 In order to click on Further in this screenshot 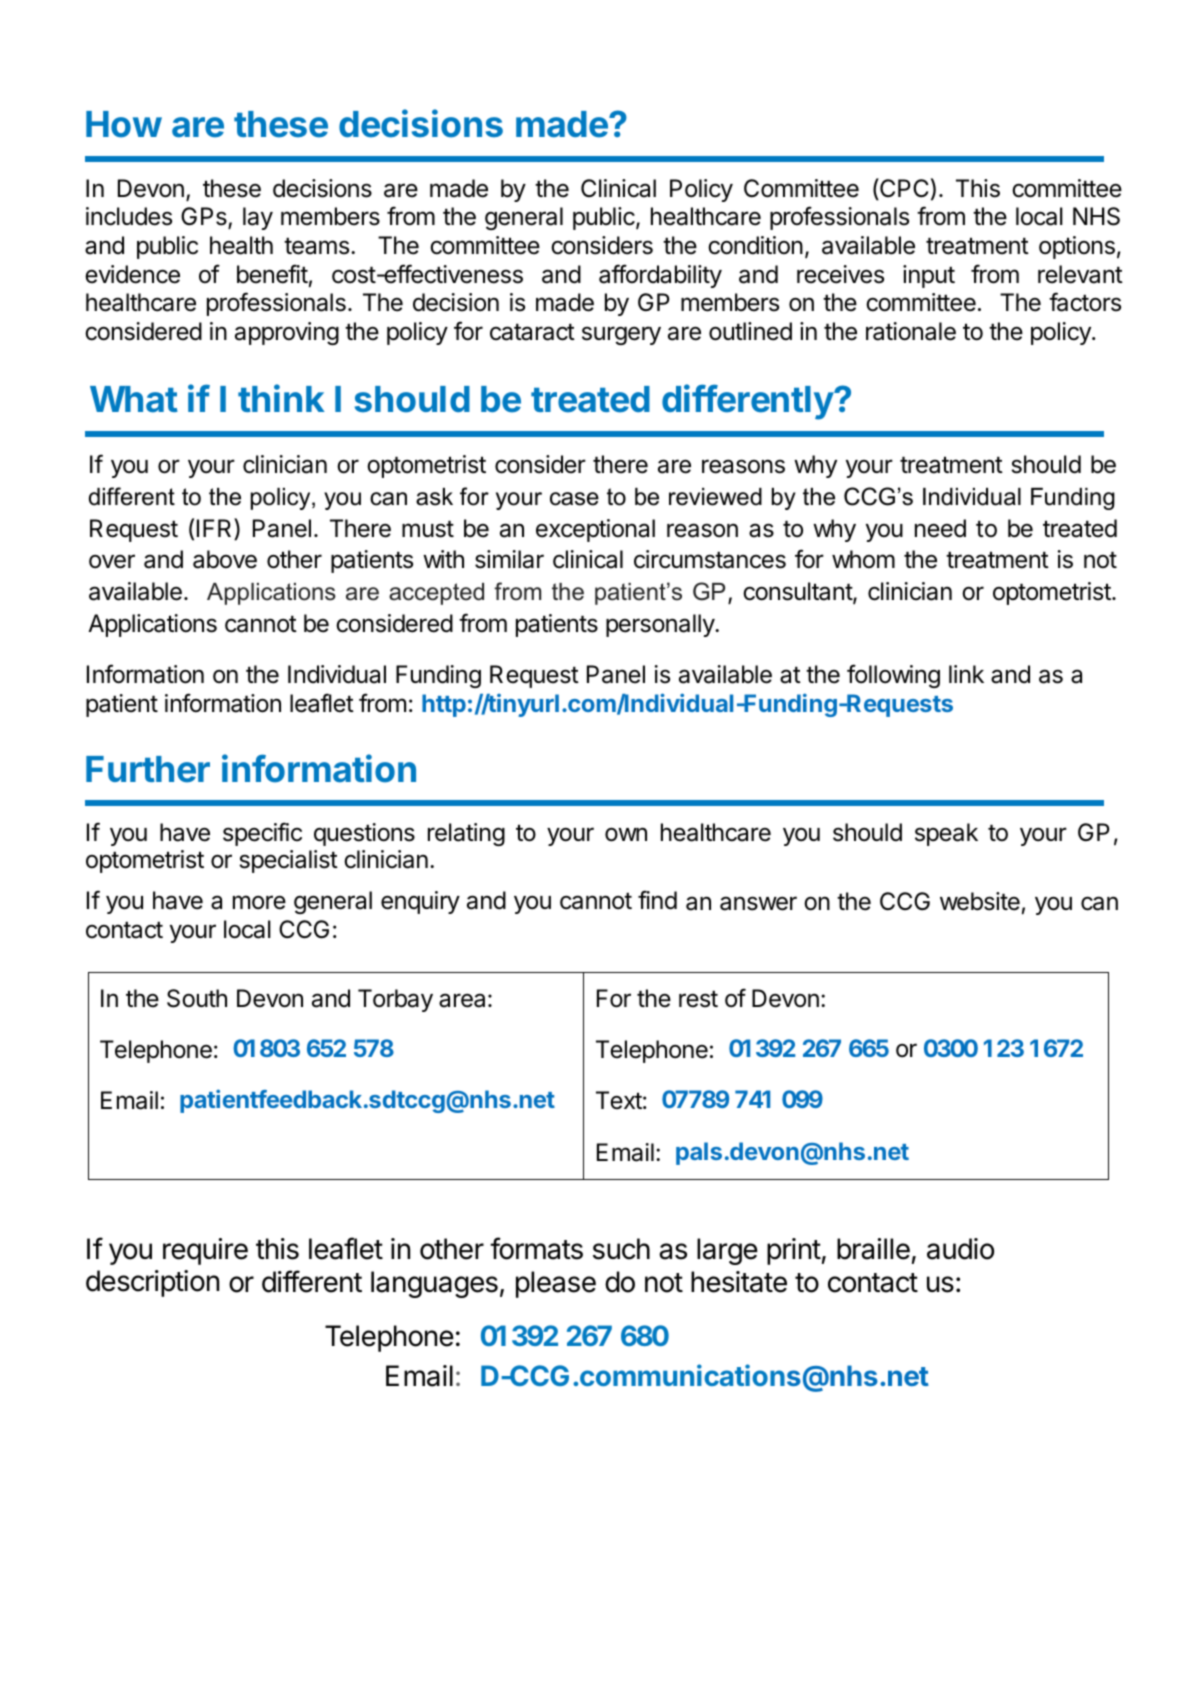, I will do `click(148, 769)`.
